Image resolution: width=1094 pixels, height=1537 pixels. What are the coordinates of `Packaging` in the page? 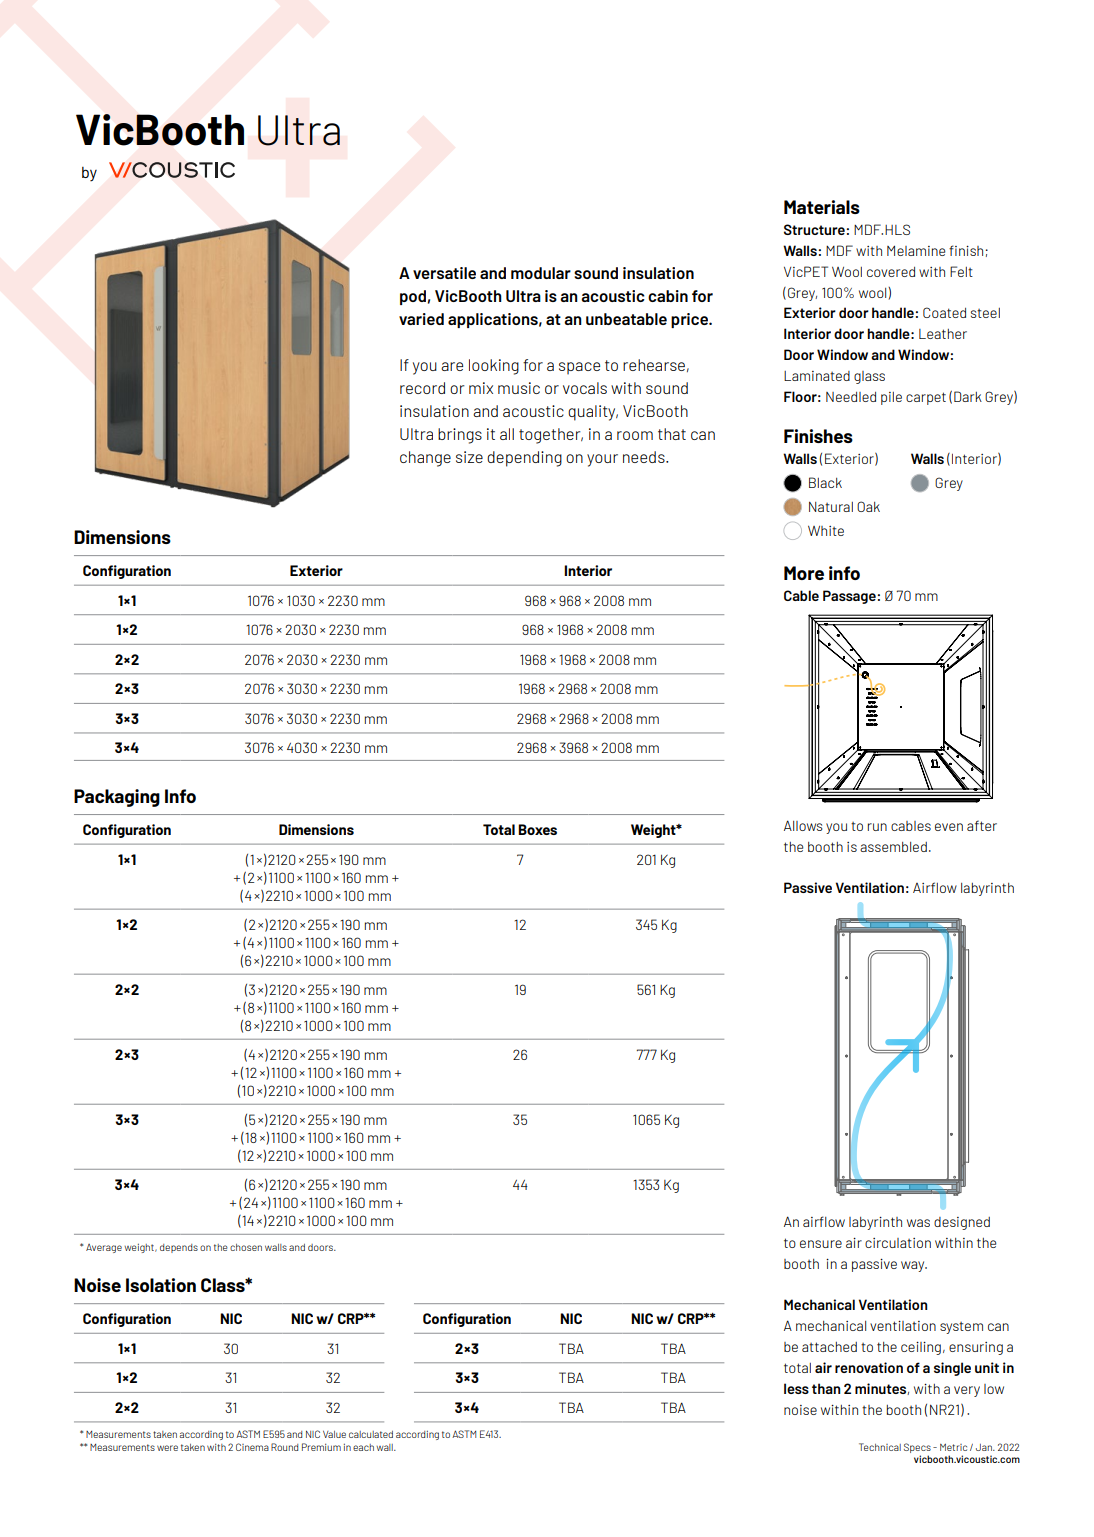 It's located at (117, 798).
